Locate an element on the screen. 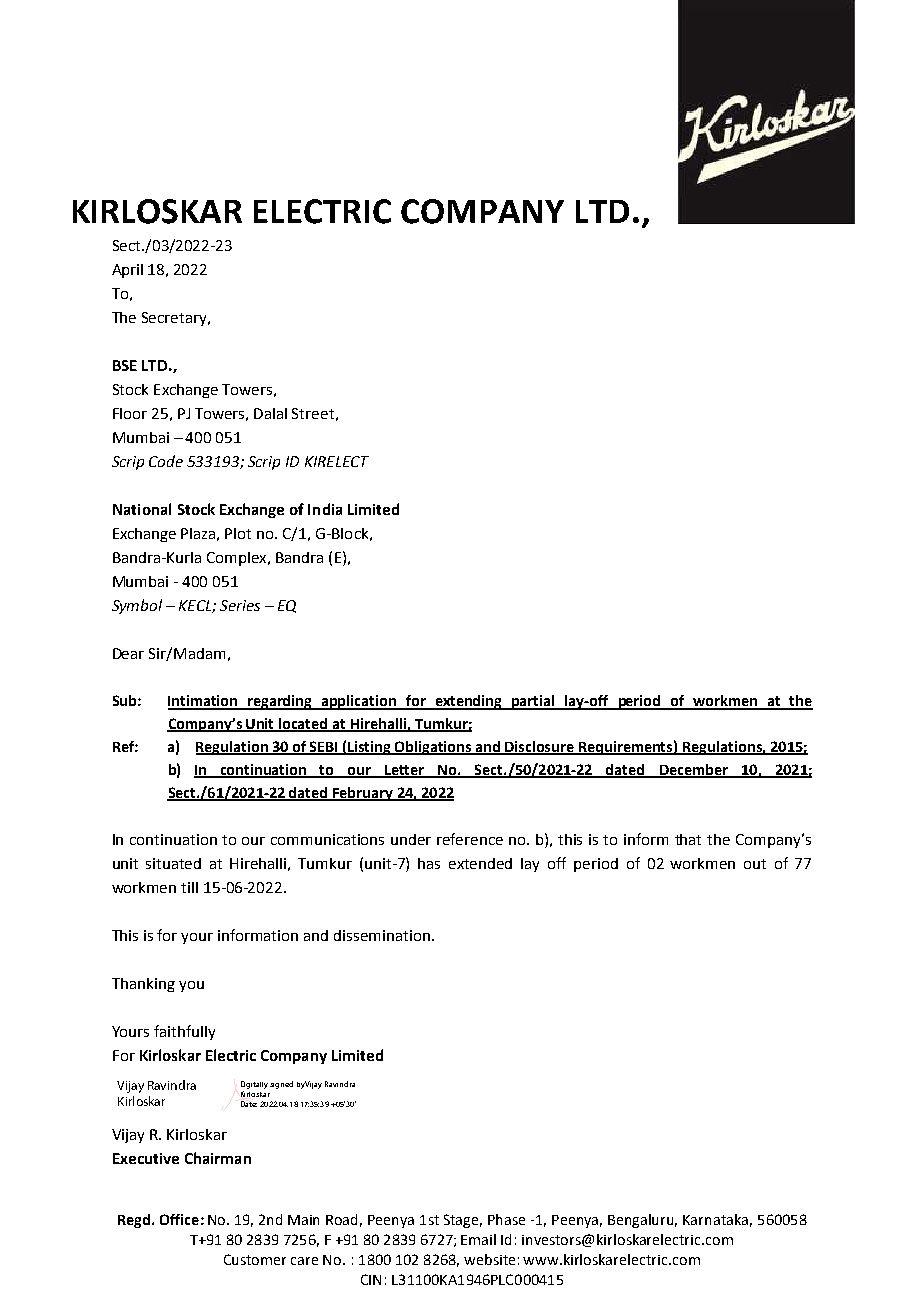 The height and width of the screenshot is (1308, 924). India is located at coordinates (325, 509).
